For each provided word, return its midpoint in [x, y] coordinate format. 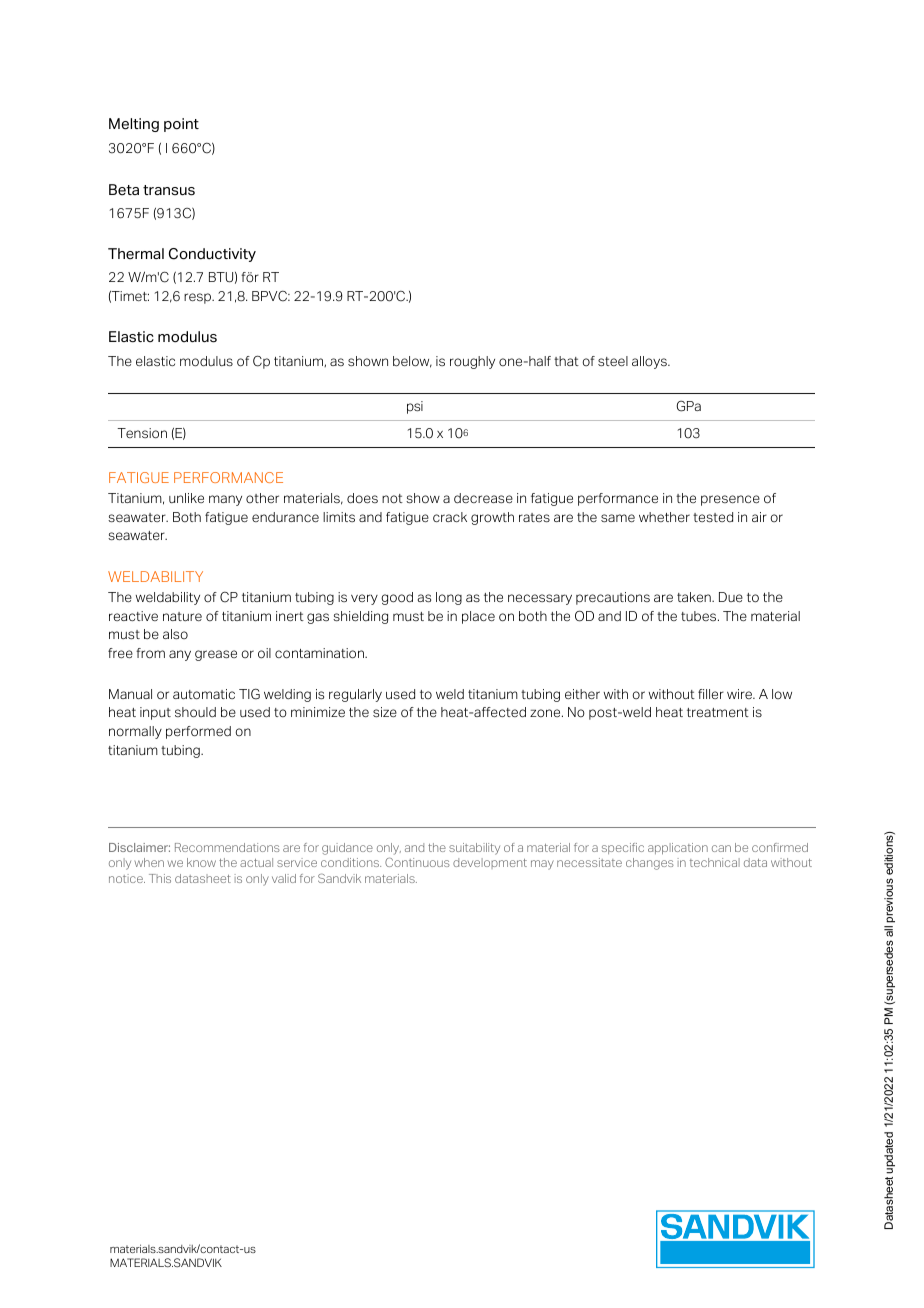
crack [450, 517]
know [201, 862]
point [181, 125]
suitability [474, 849]
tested [713, 517]
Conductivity [212, 255]
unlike [186, 498]
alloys [650, 362]
